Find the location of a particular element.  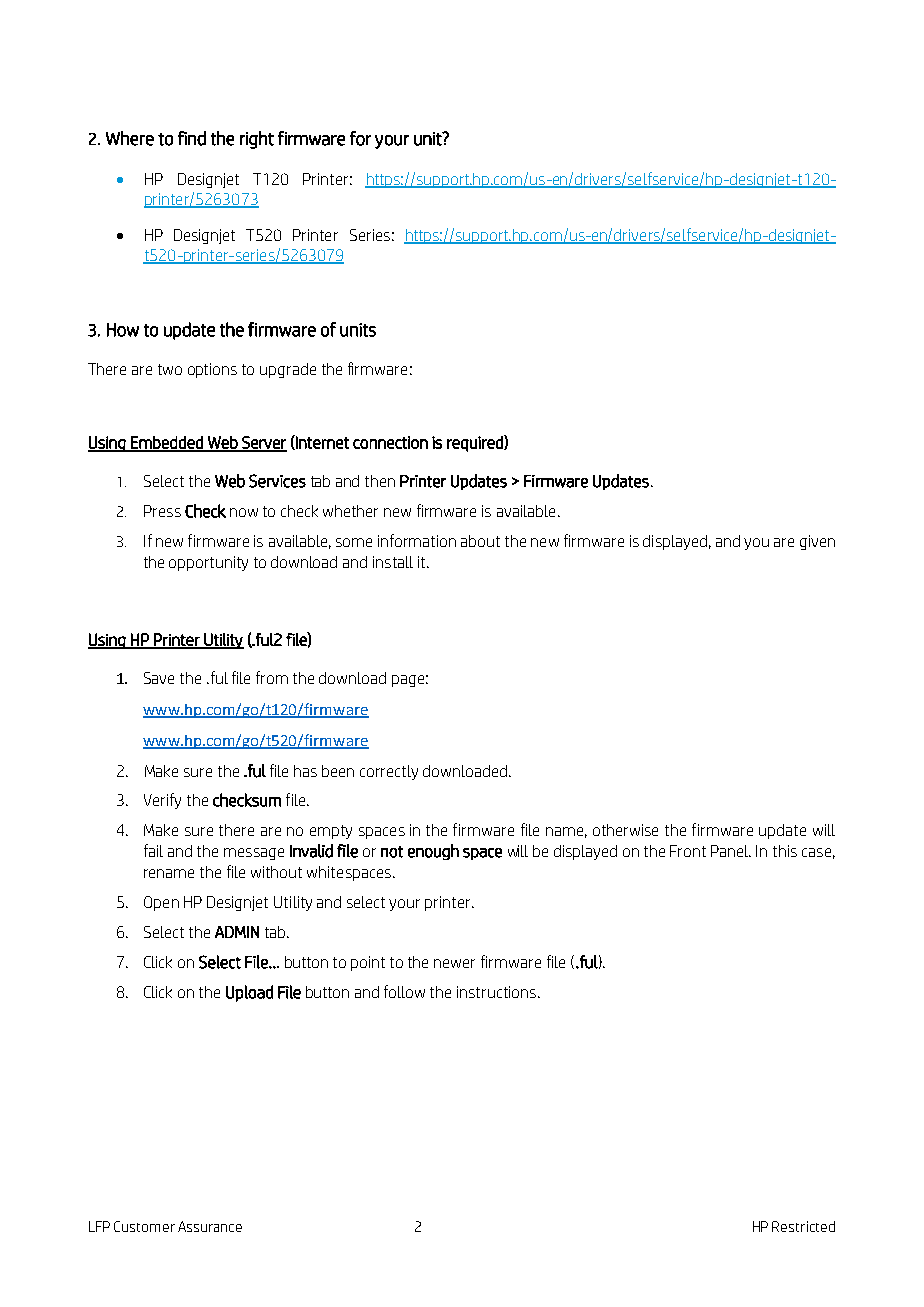

enough is located at coordinates (433, 852).
